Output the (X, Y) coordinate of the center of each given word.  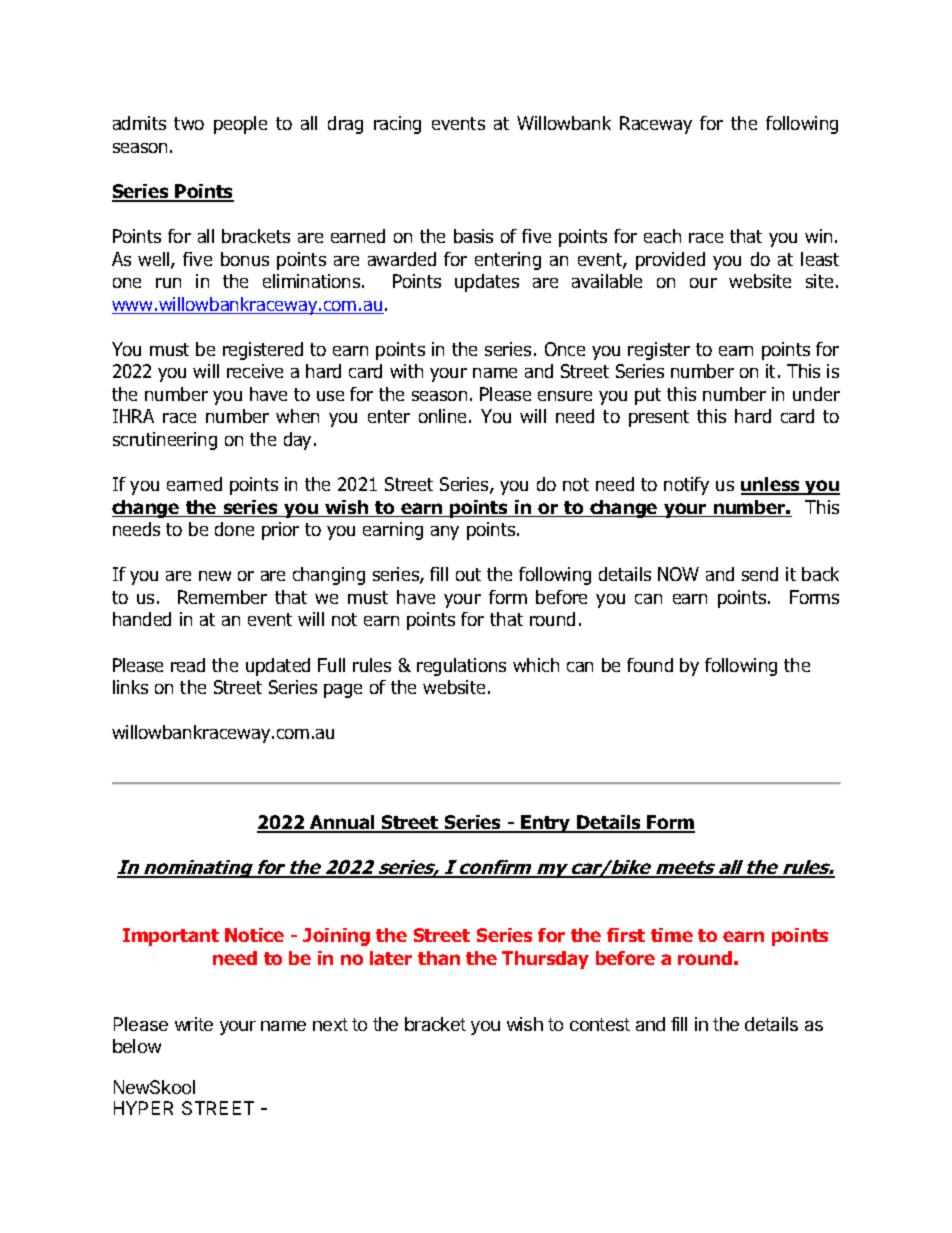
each (662, 236)
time (672, 935)
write (194, 1024)
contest (600, 1024)
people (240, 125)
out (468, 574)
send (760, 574)
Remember (222, 597)
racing (397, 125)
